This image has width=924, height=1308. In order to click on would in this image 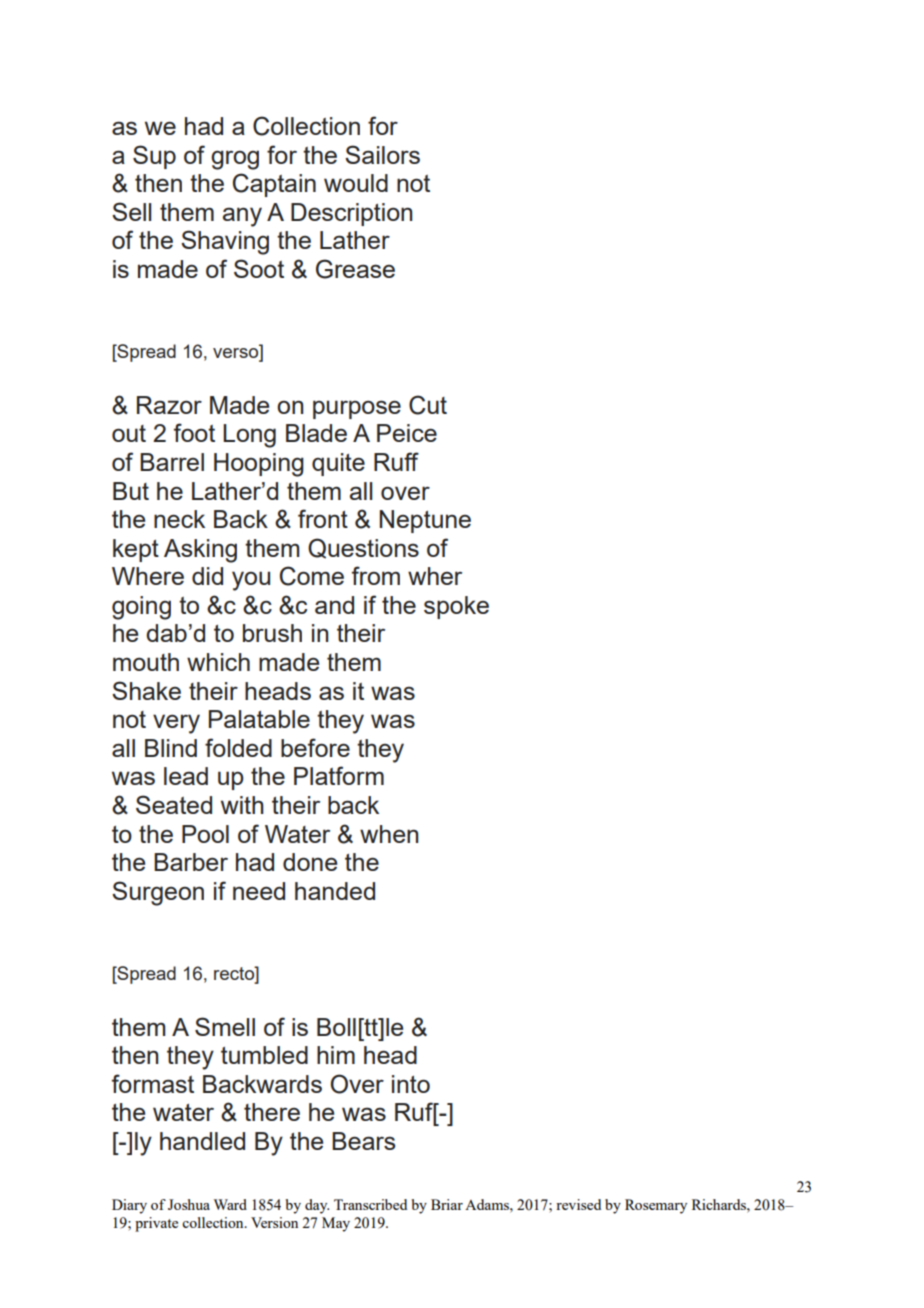, I will do `click(356, 183)`.
